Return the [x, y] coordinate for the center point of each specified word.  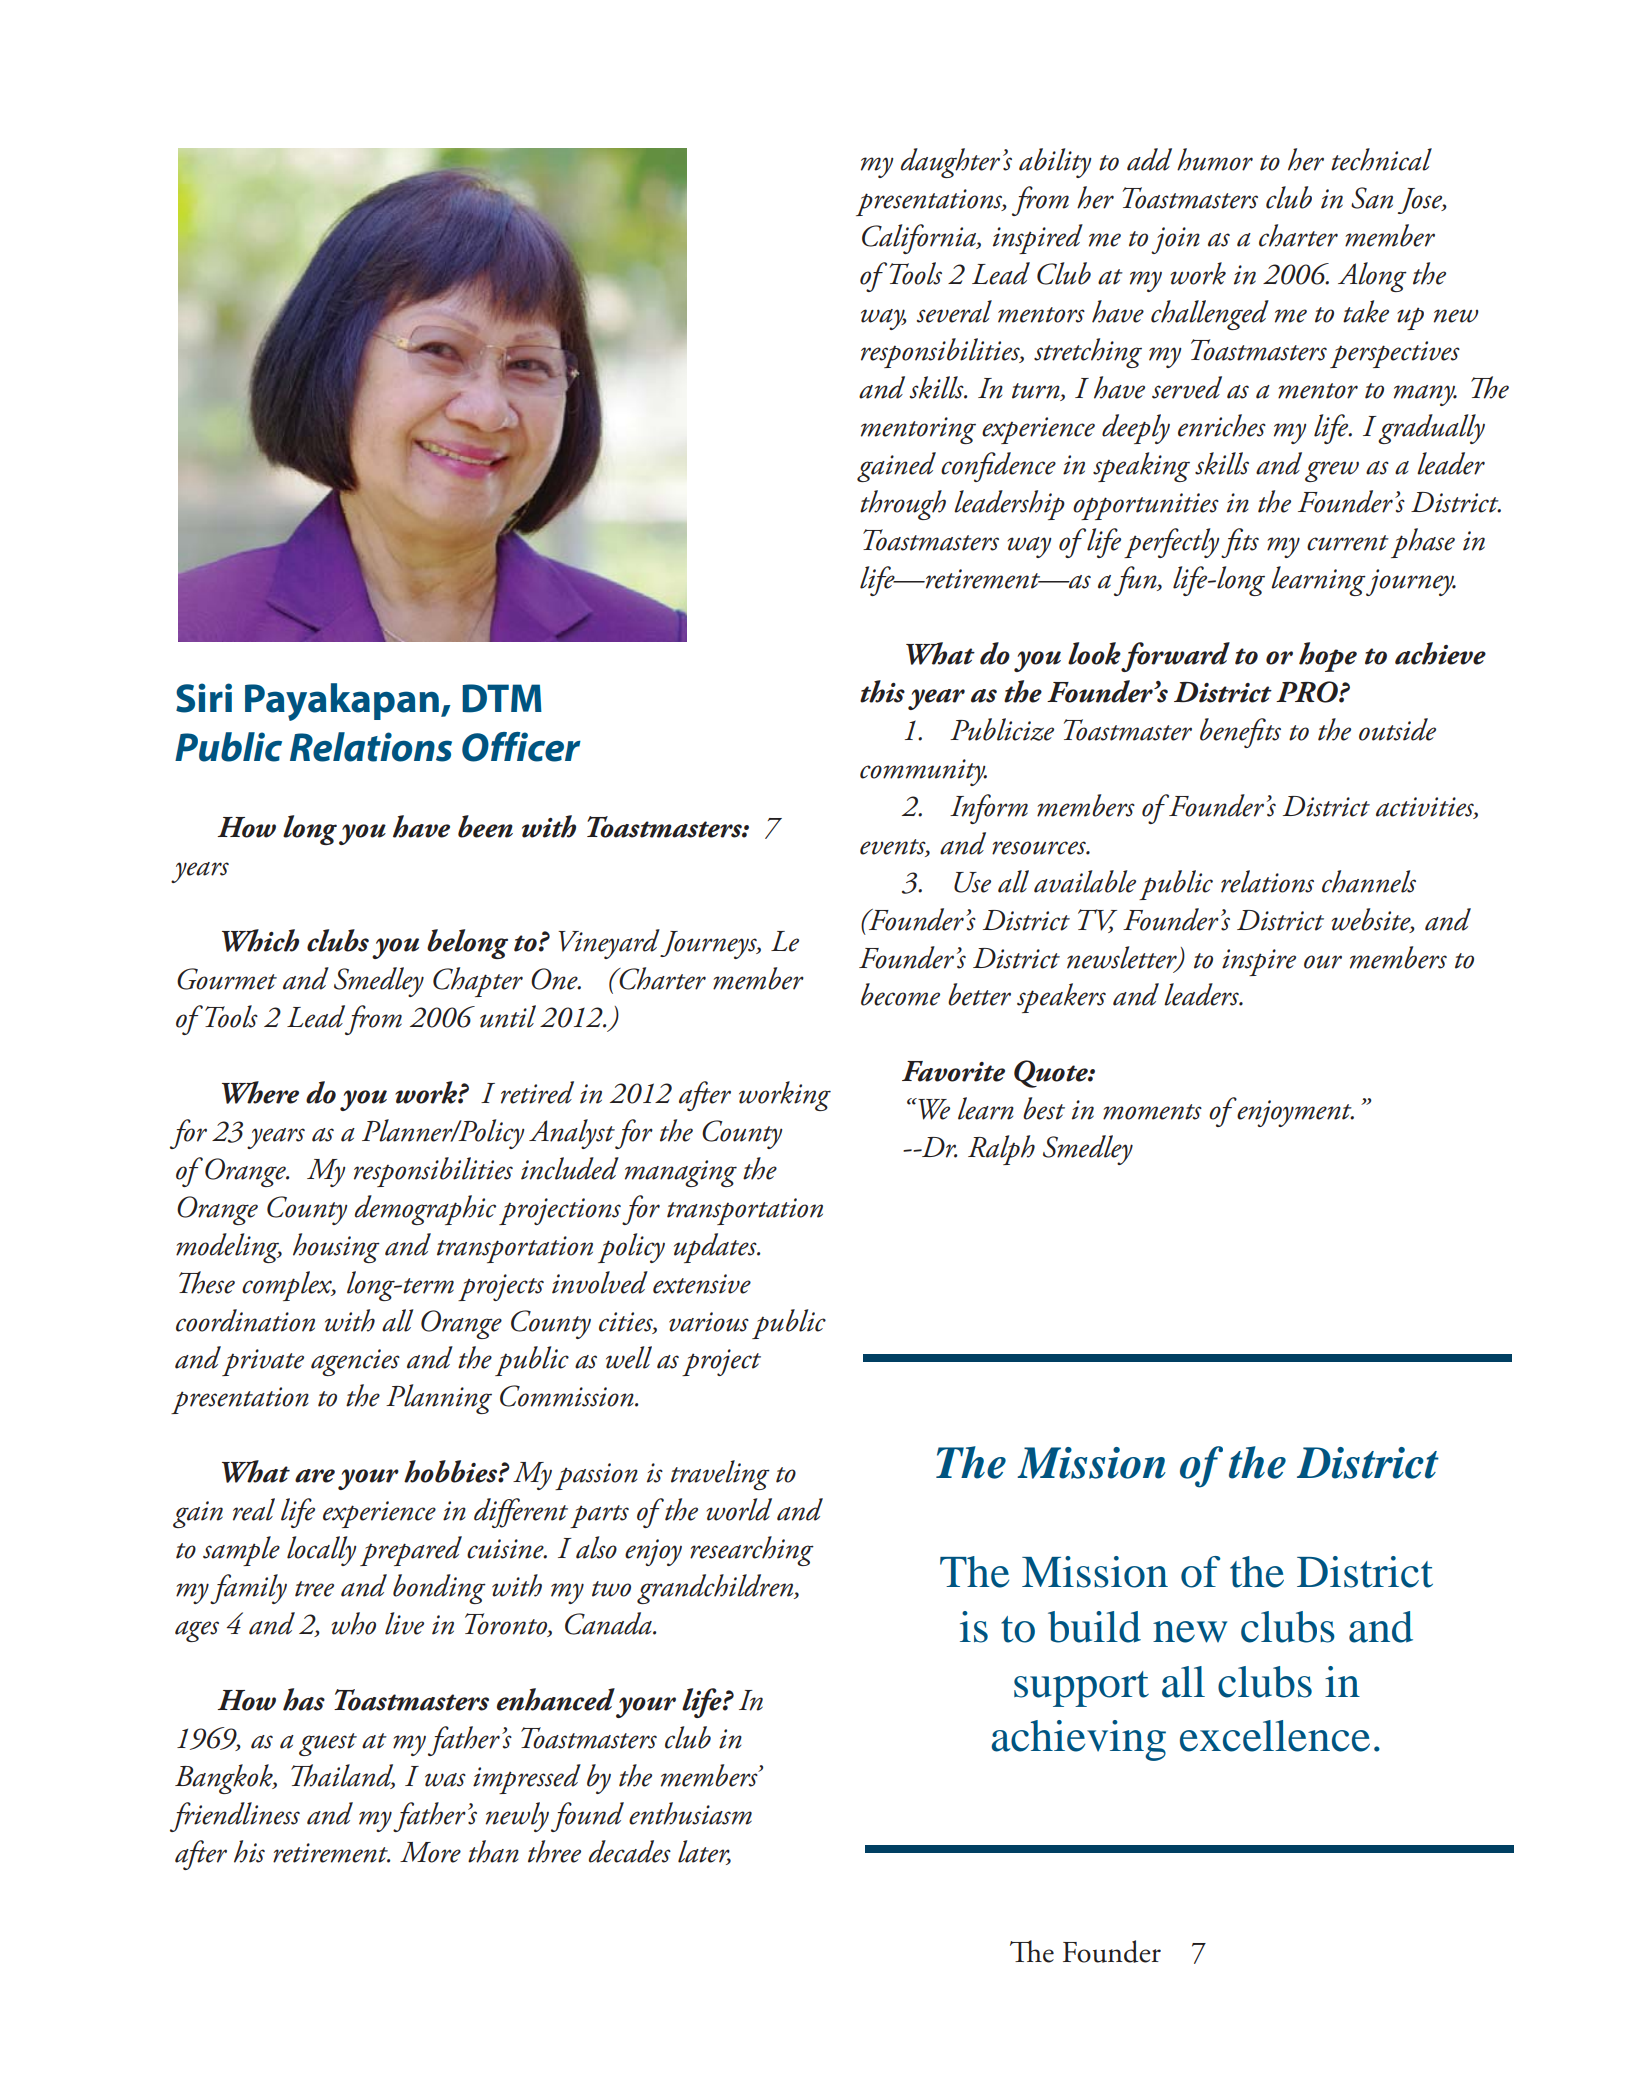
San [1372, 198]
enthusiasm [690, 1813]
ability [1055, 163]
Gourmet [227, 979]
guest [328, 1744]
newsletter [1123, 958]
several [954, 311]
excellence [1275, 1736]
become [900, 994]
